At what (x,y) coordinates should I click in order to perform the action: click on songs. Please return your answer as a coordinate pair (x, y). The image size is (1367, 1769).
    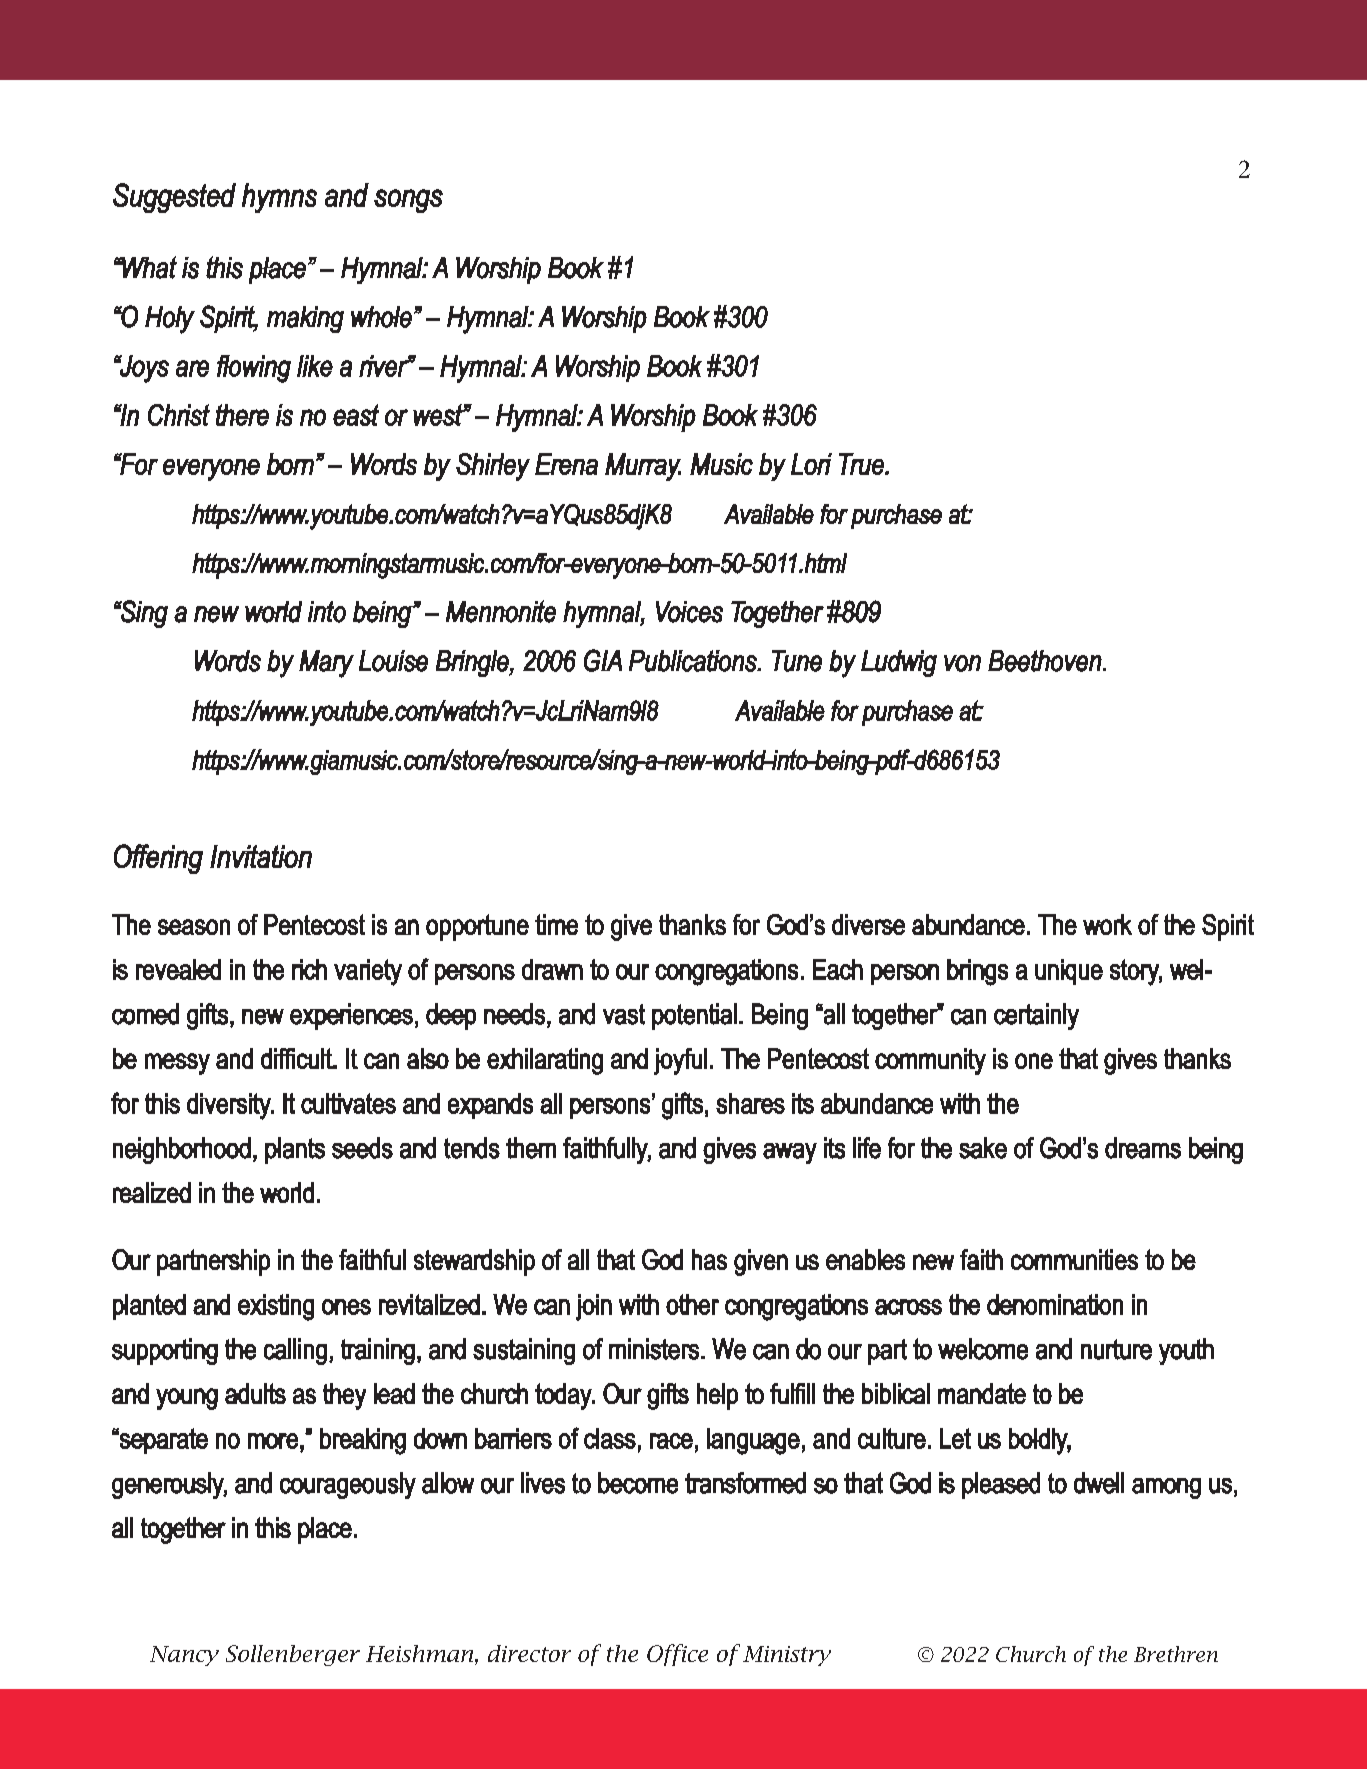
    Looking at the image, I should click on (408, 201).
